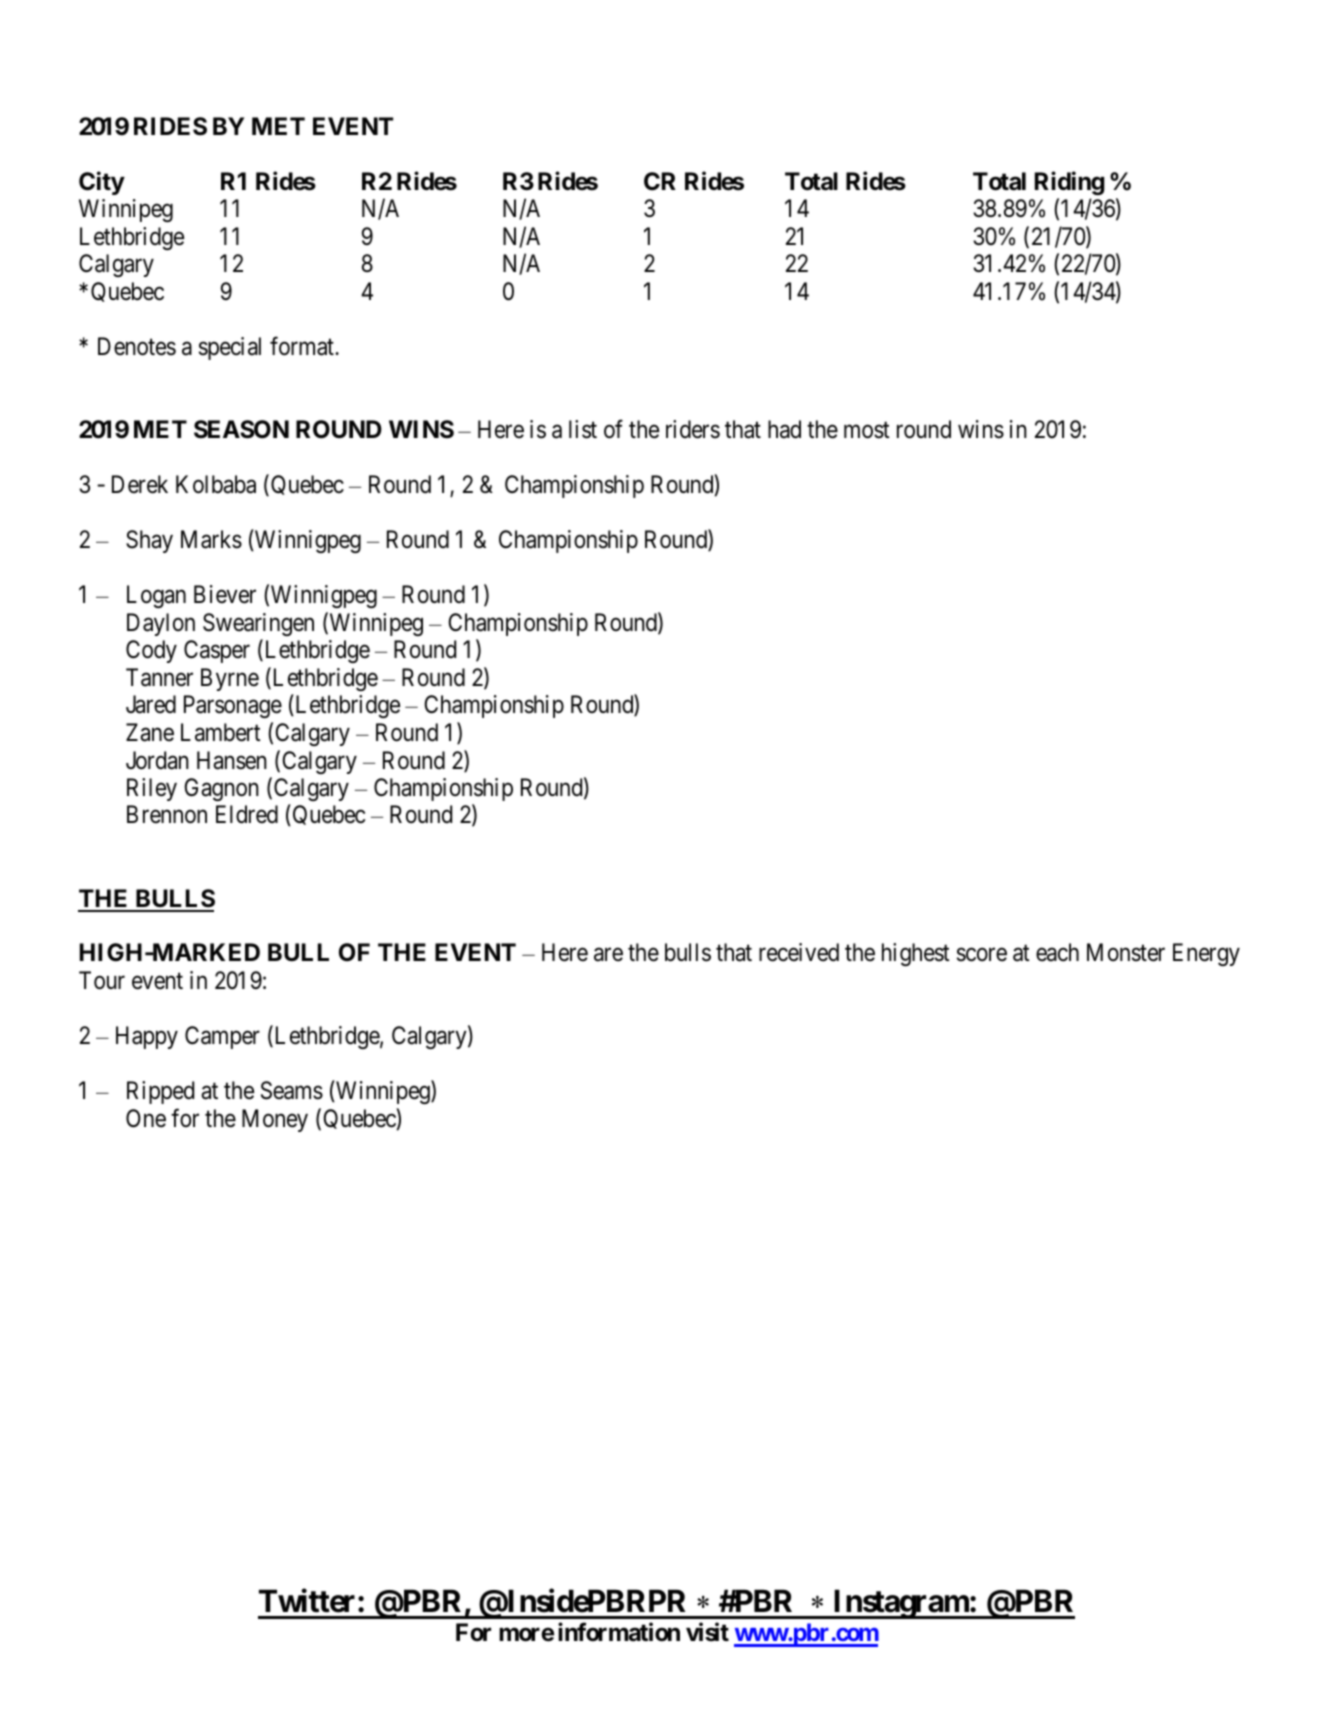 This page has height=1725, width=1333. I want to click on Tour, so click(102, 980).
